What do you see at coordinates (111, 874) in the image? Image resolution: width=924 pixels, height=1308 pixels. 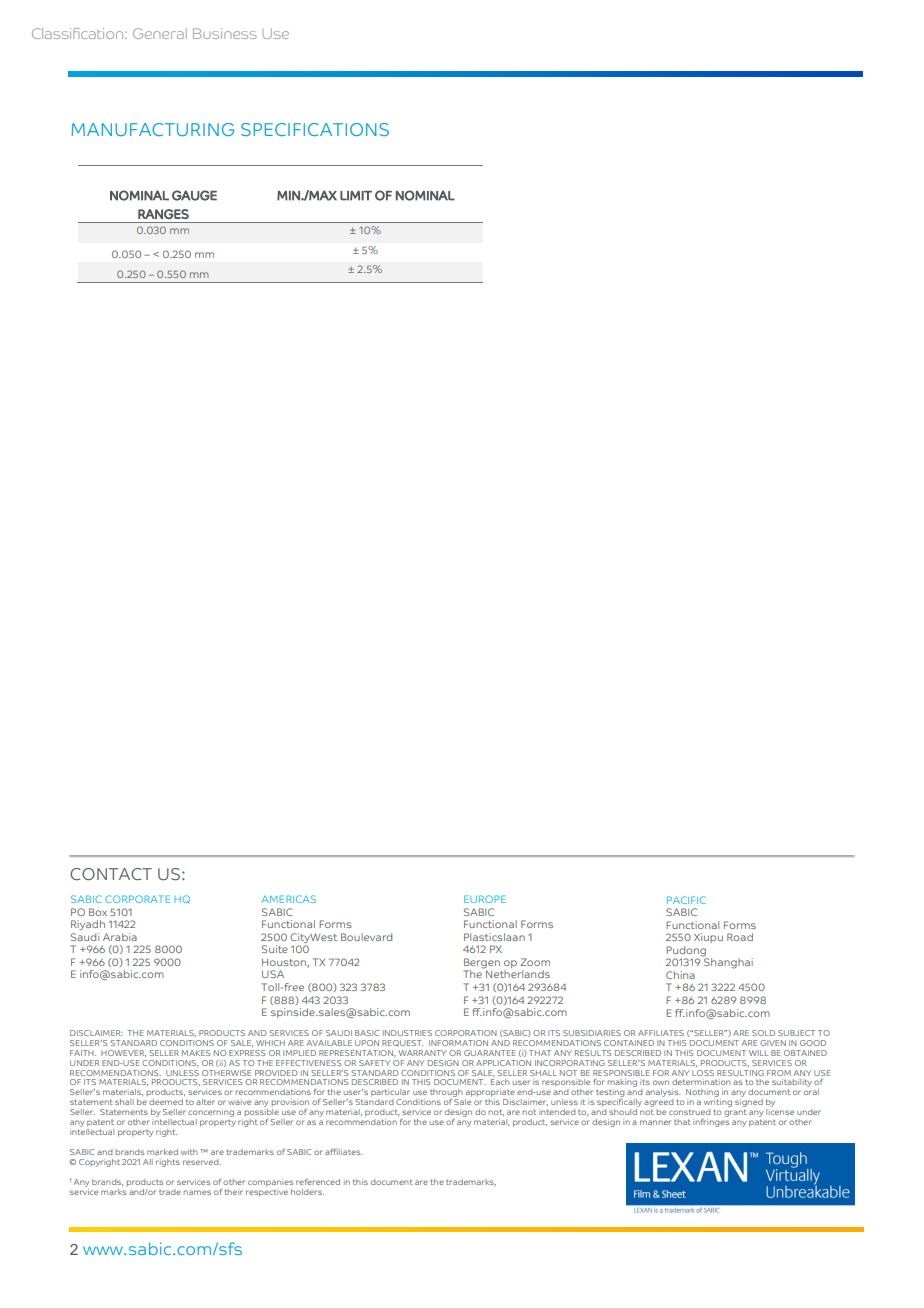 I see `CONTACT` at bounding box center [111, 874].
